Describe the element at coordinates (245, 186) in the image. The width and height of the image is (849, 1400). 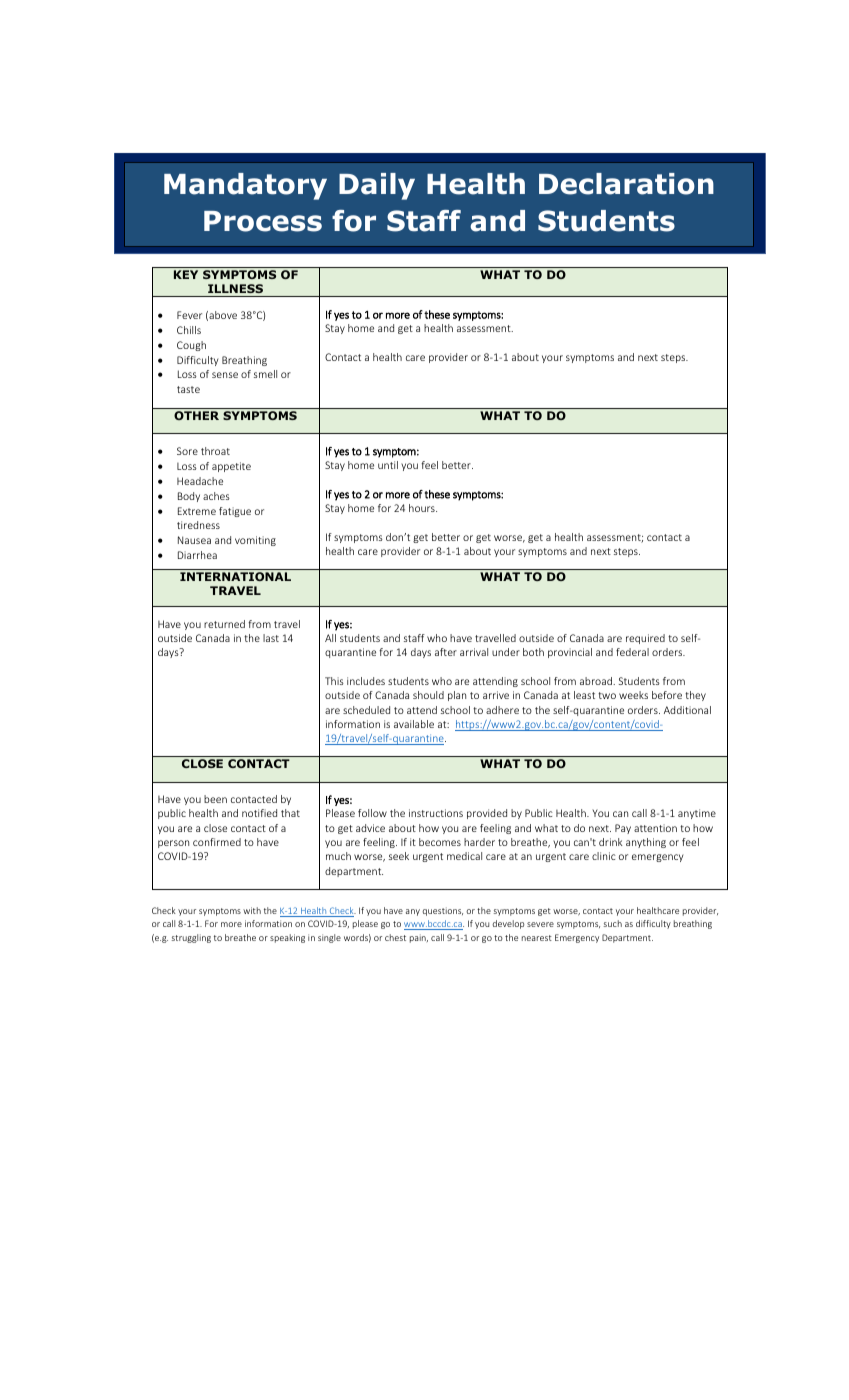
I see `Mandatory` at that location.
